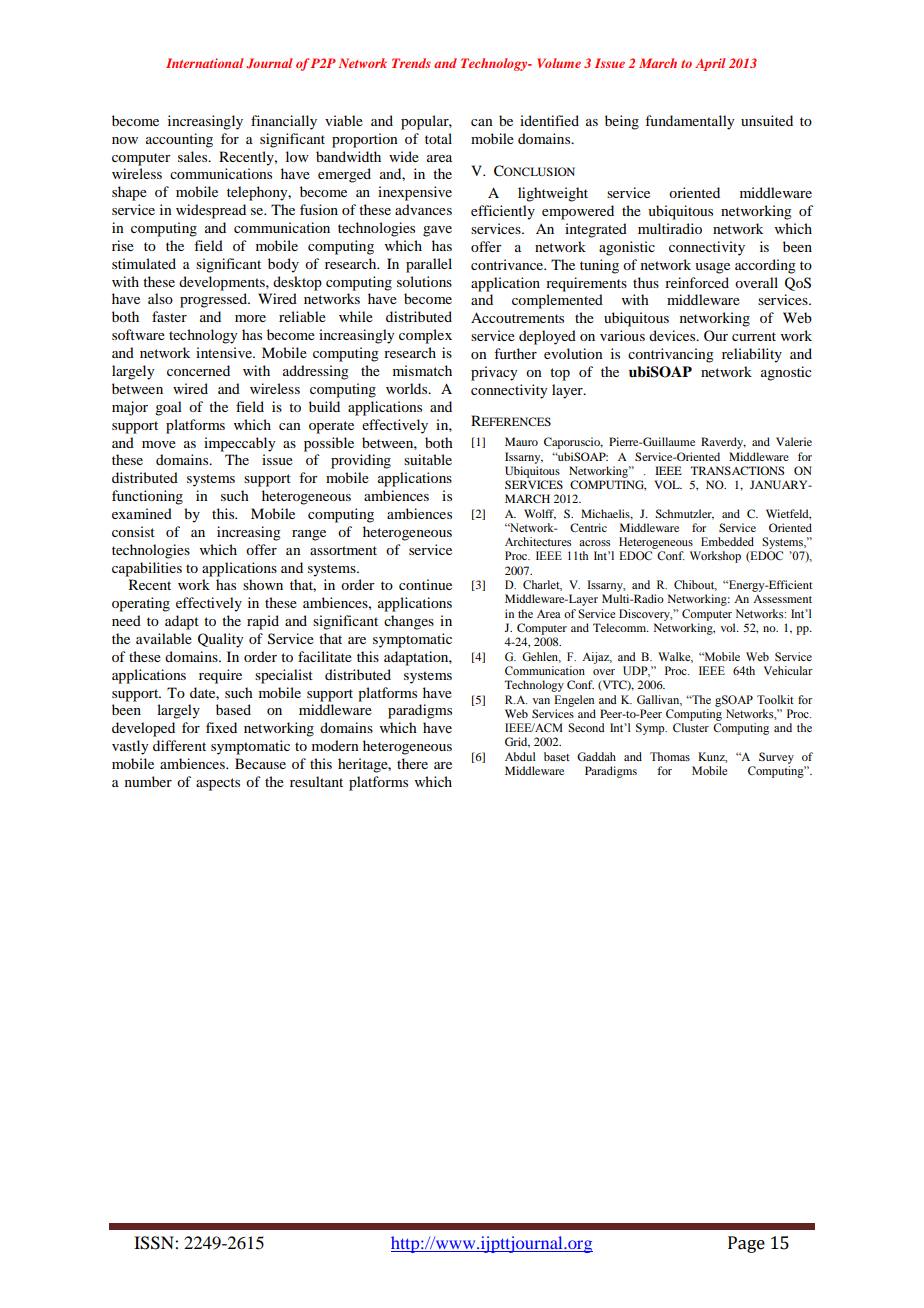  I want to click on Embedded, so click(727, 541).
